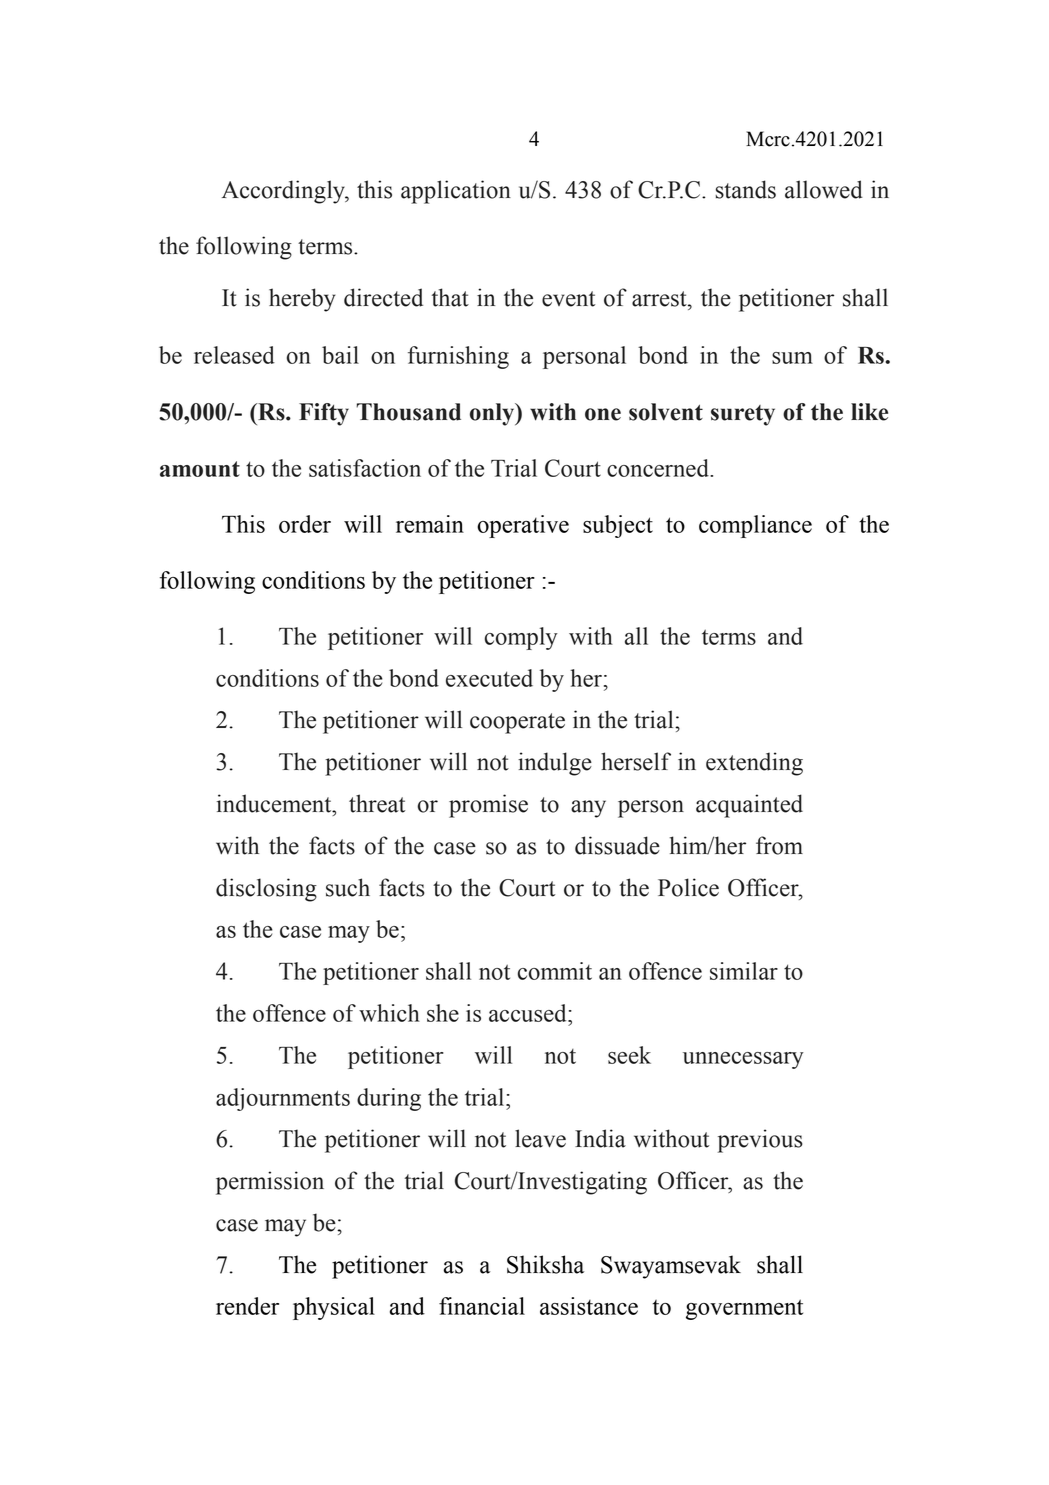  I want to click on accused, so click(529, 1013).
